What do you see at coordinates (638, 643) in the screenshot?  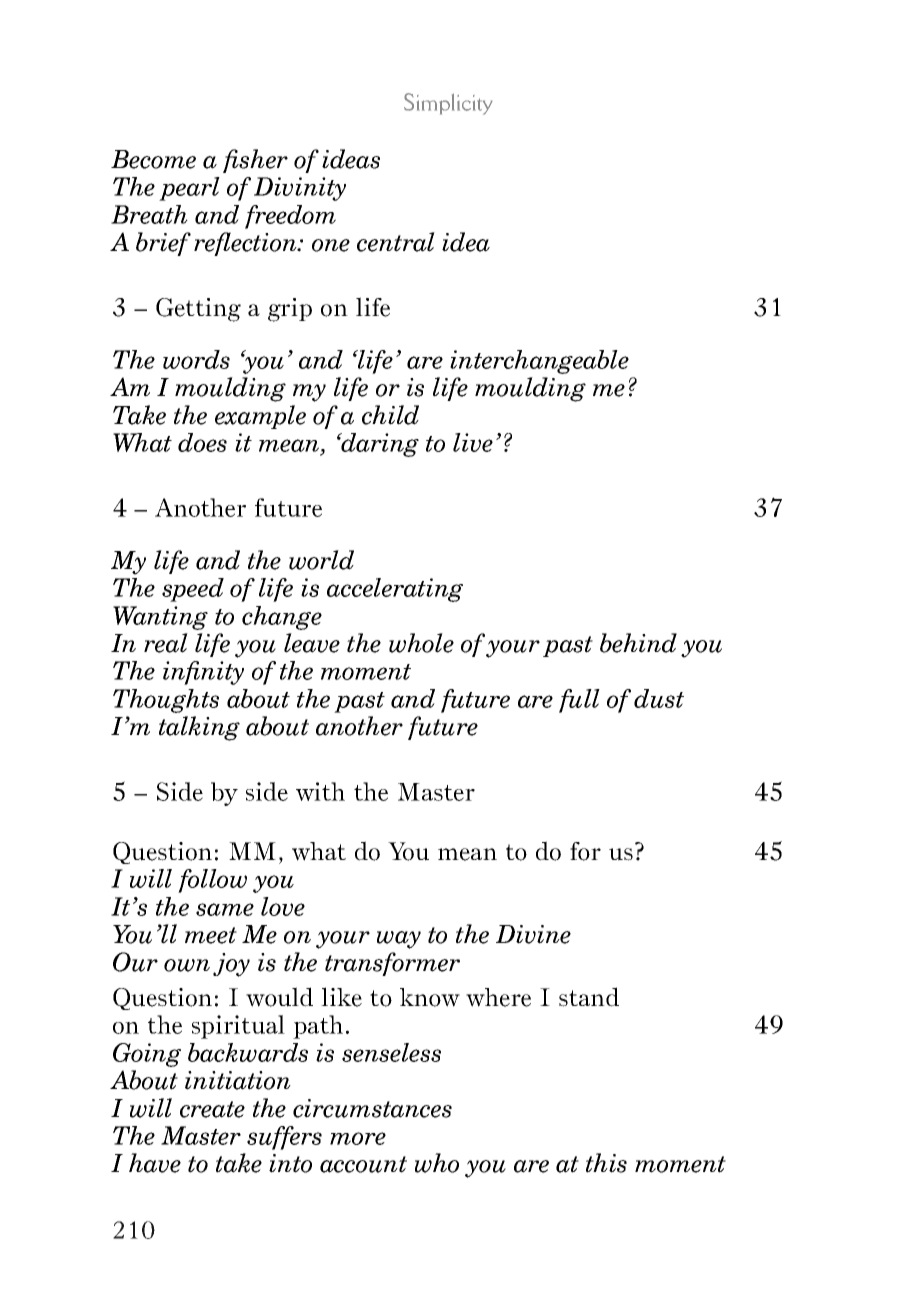 I see `behind` at bounding box center [638, 643].
